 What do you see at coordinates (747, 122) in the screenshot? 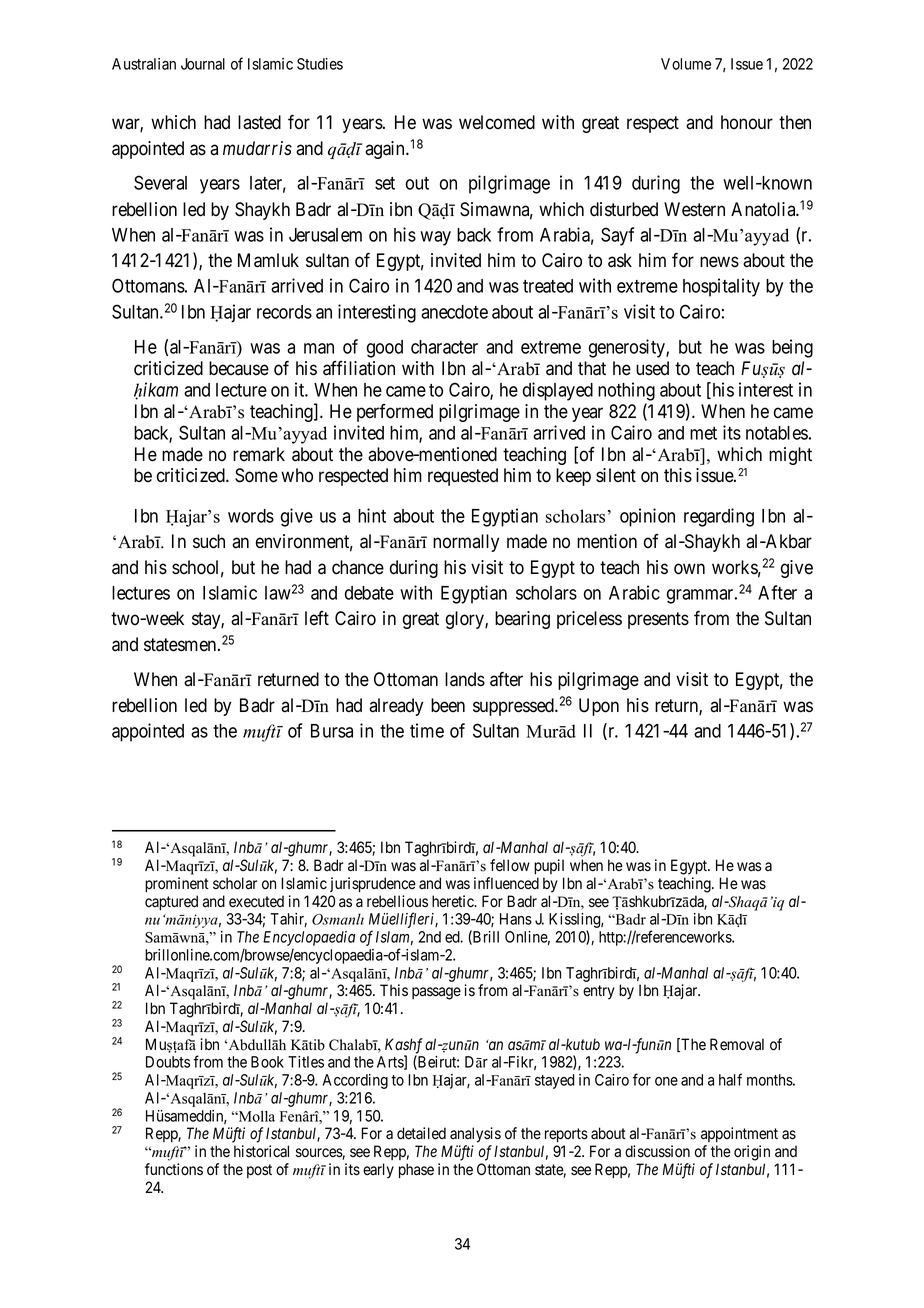
I see `honour` at bounding box center [747, 122].
